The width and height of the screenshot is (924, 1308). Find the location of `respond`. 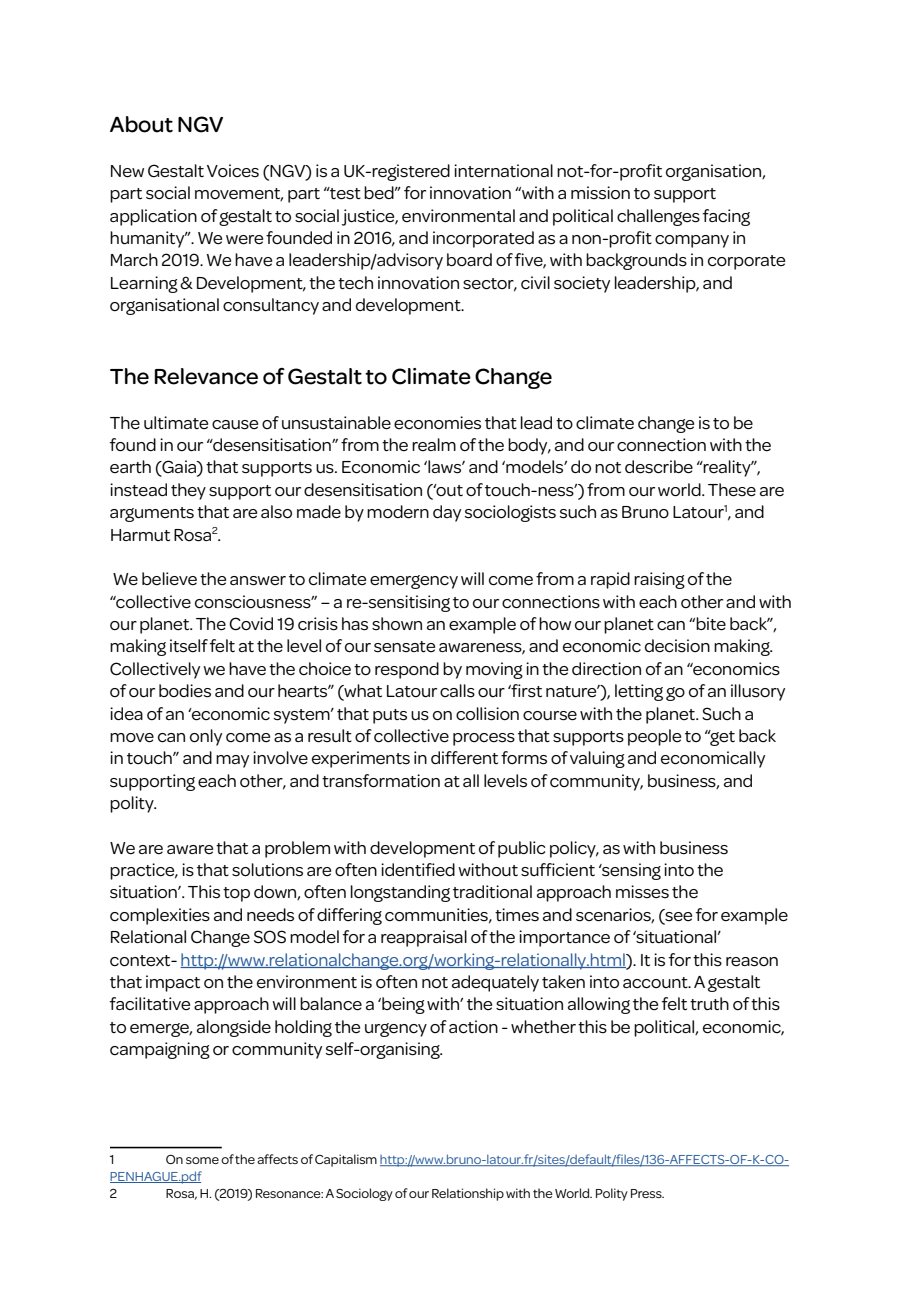

respond is located at coordinates (407, 670).
